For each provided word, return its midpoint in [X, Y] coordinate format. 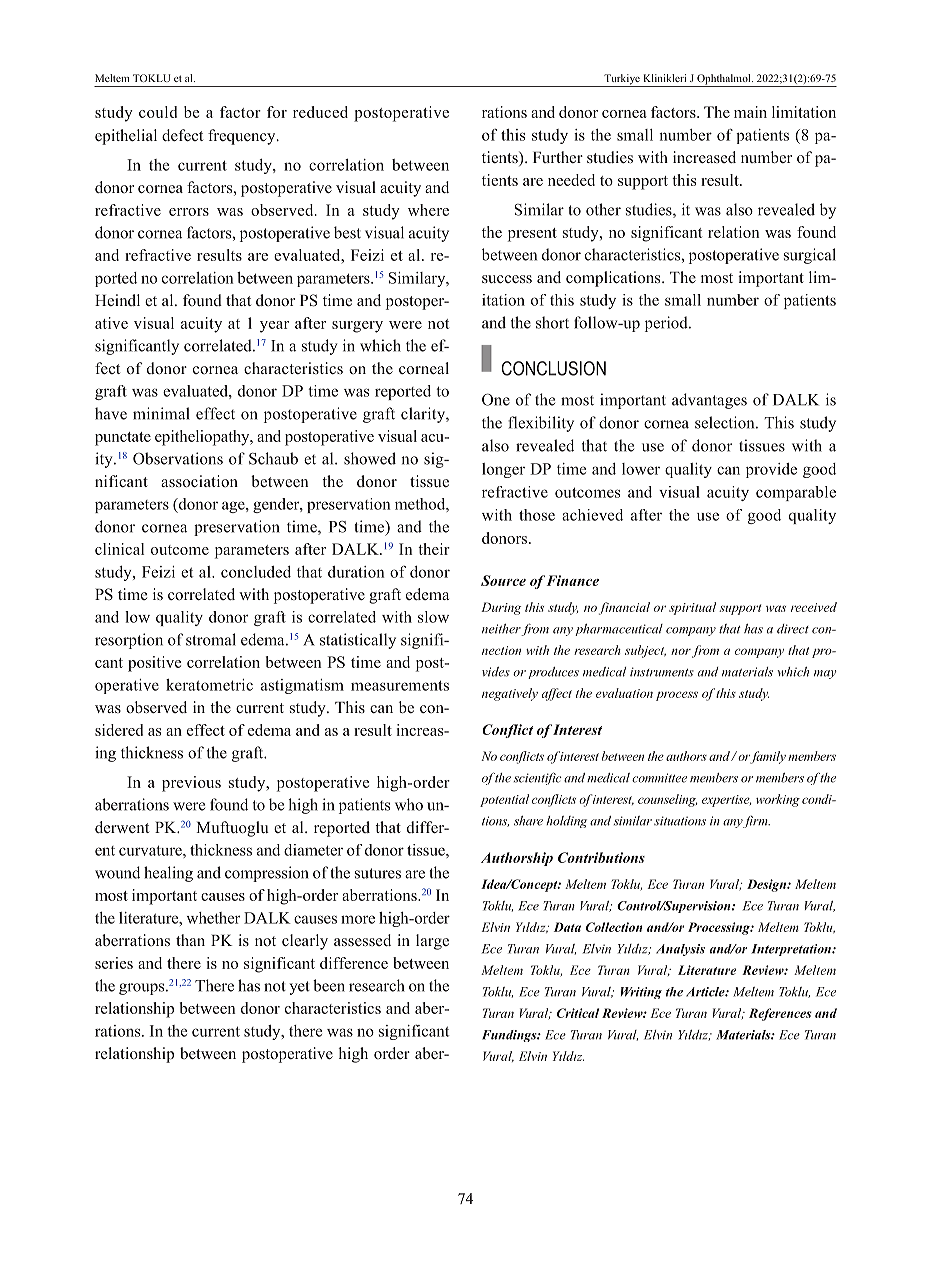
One [496, 400]
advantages [709, 401]
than [190, 940]
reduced [320, 112]
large [432, 942]
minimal [161, 413]
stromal [211, 639]
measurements [400, 685]
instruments [662, 672]
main [750, 112]
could [158, 112]
